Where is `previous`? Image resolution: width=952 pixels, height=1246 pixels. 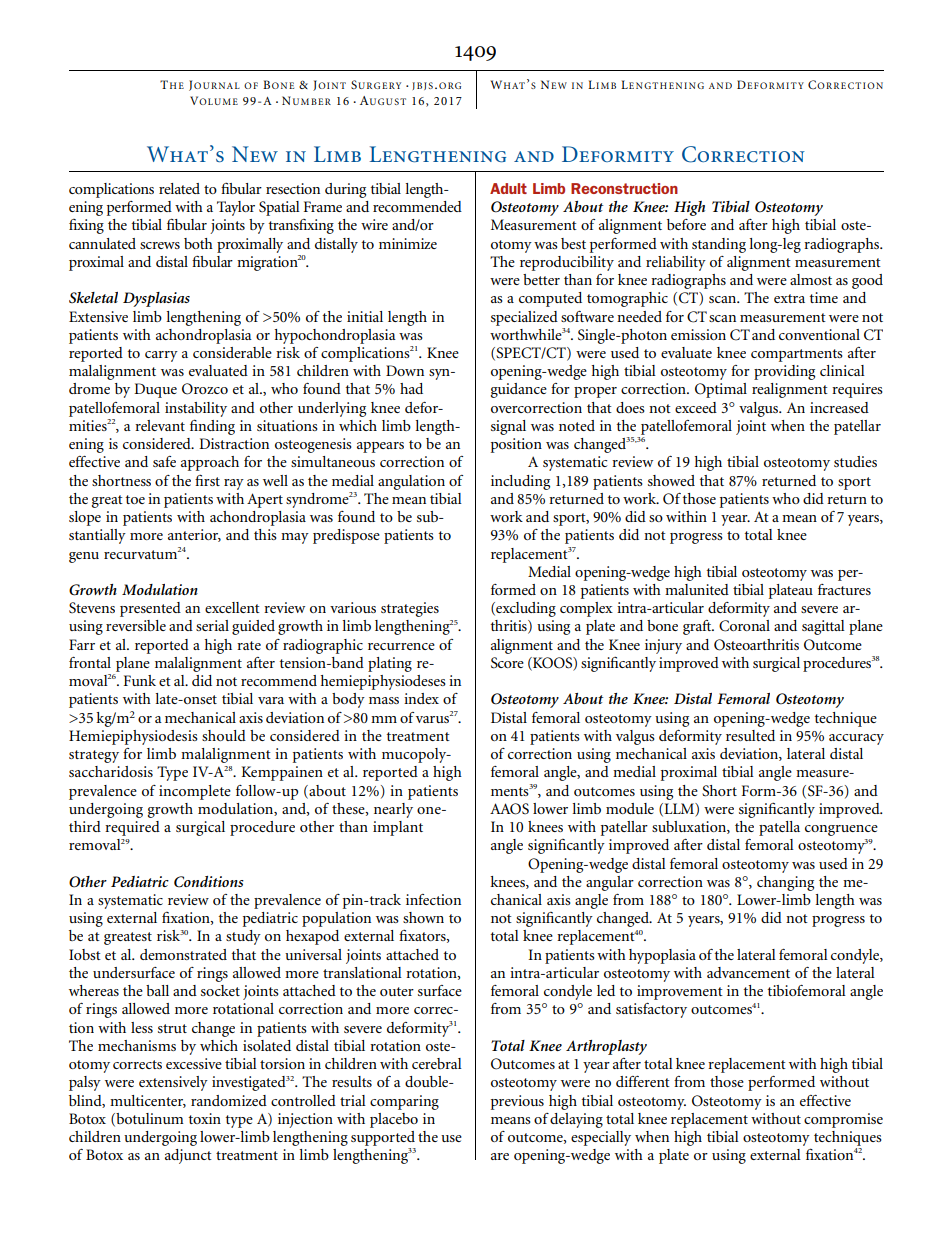
previous is located at coordinates (517, 1102).
